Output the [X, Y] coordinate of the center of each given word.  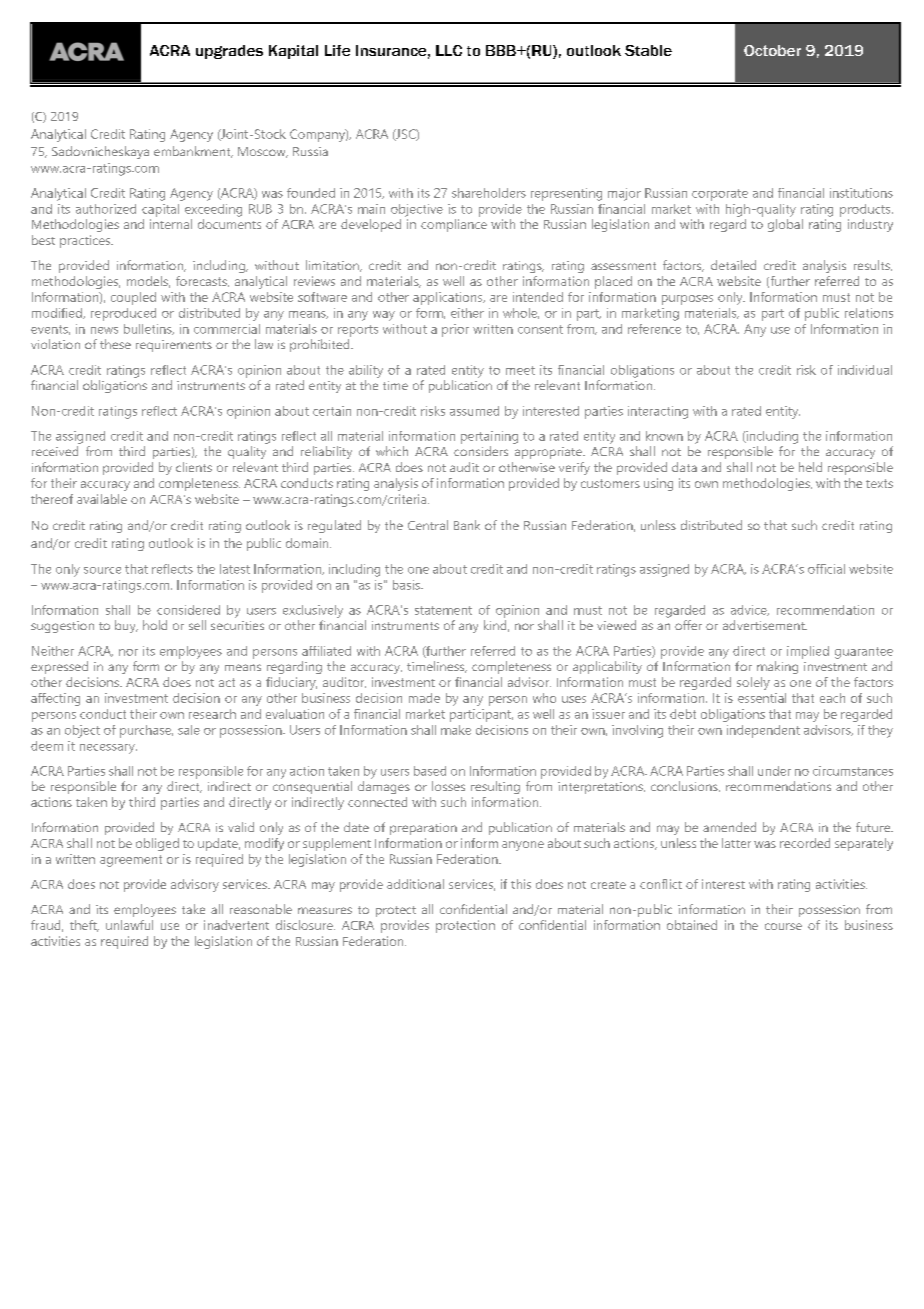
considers [481, 451]
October [772, 50]
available [102, 499]
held [810, 467]
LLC [449, 50]
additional [415, 884]
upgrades [229, 52]
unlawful [129, 925]
